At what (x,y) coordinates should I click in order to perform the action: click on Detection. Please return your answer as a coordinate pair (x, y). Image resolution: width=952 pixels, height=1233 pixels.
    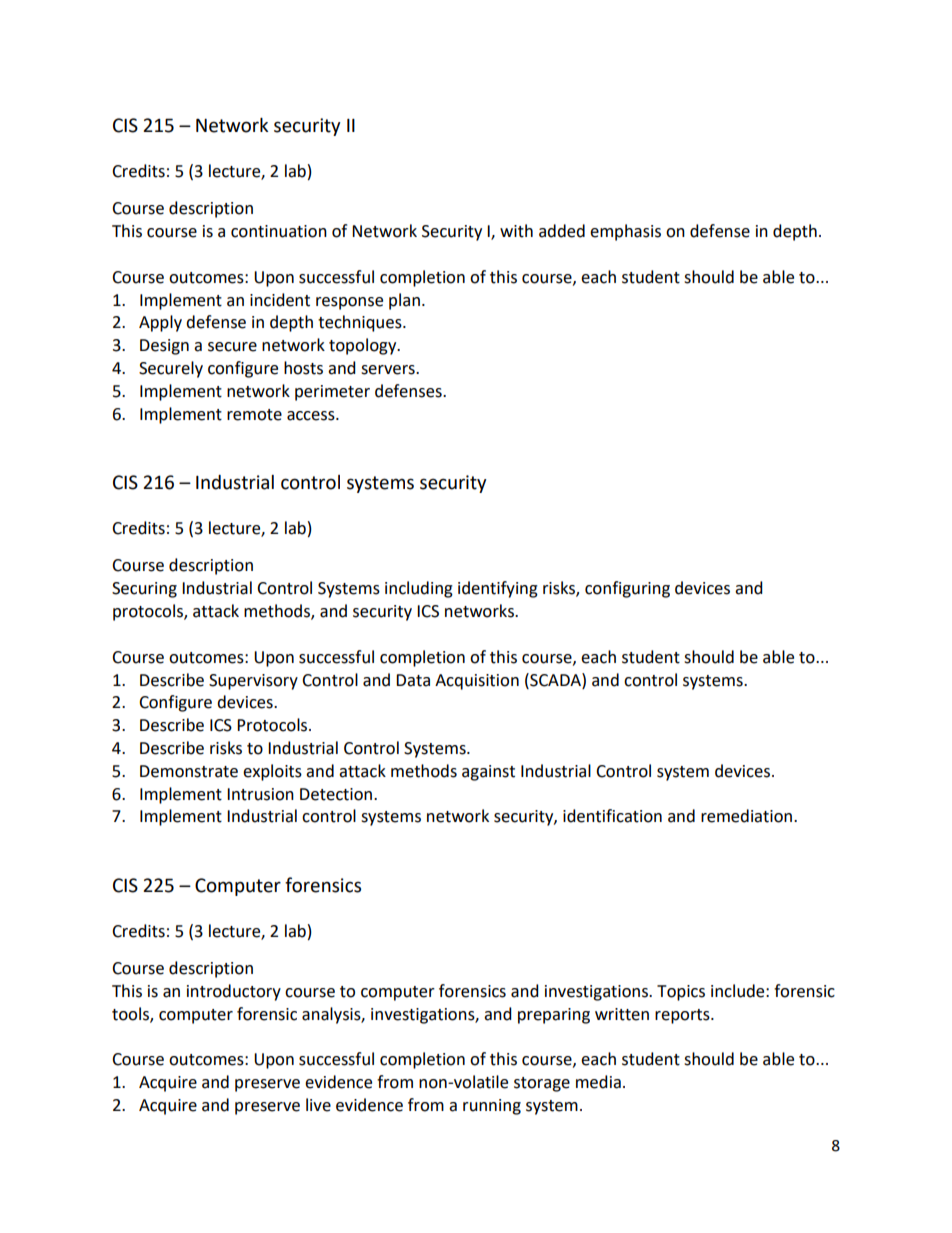
    Looking at the image, I should click on (337, 794).
